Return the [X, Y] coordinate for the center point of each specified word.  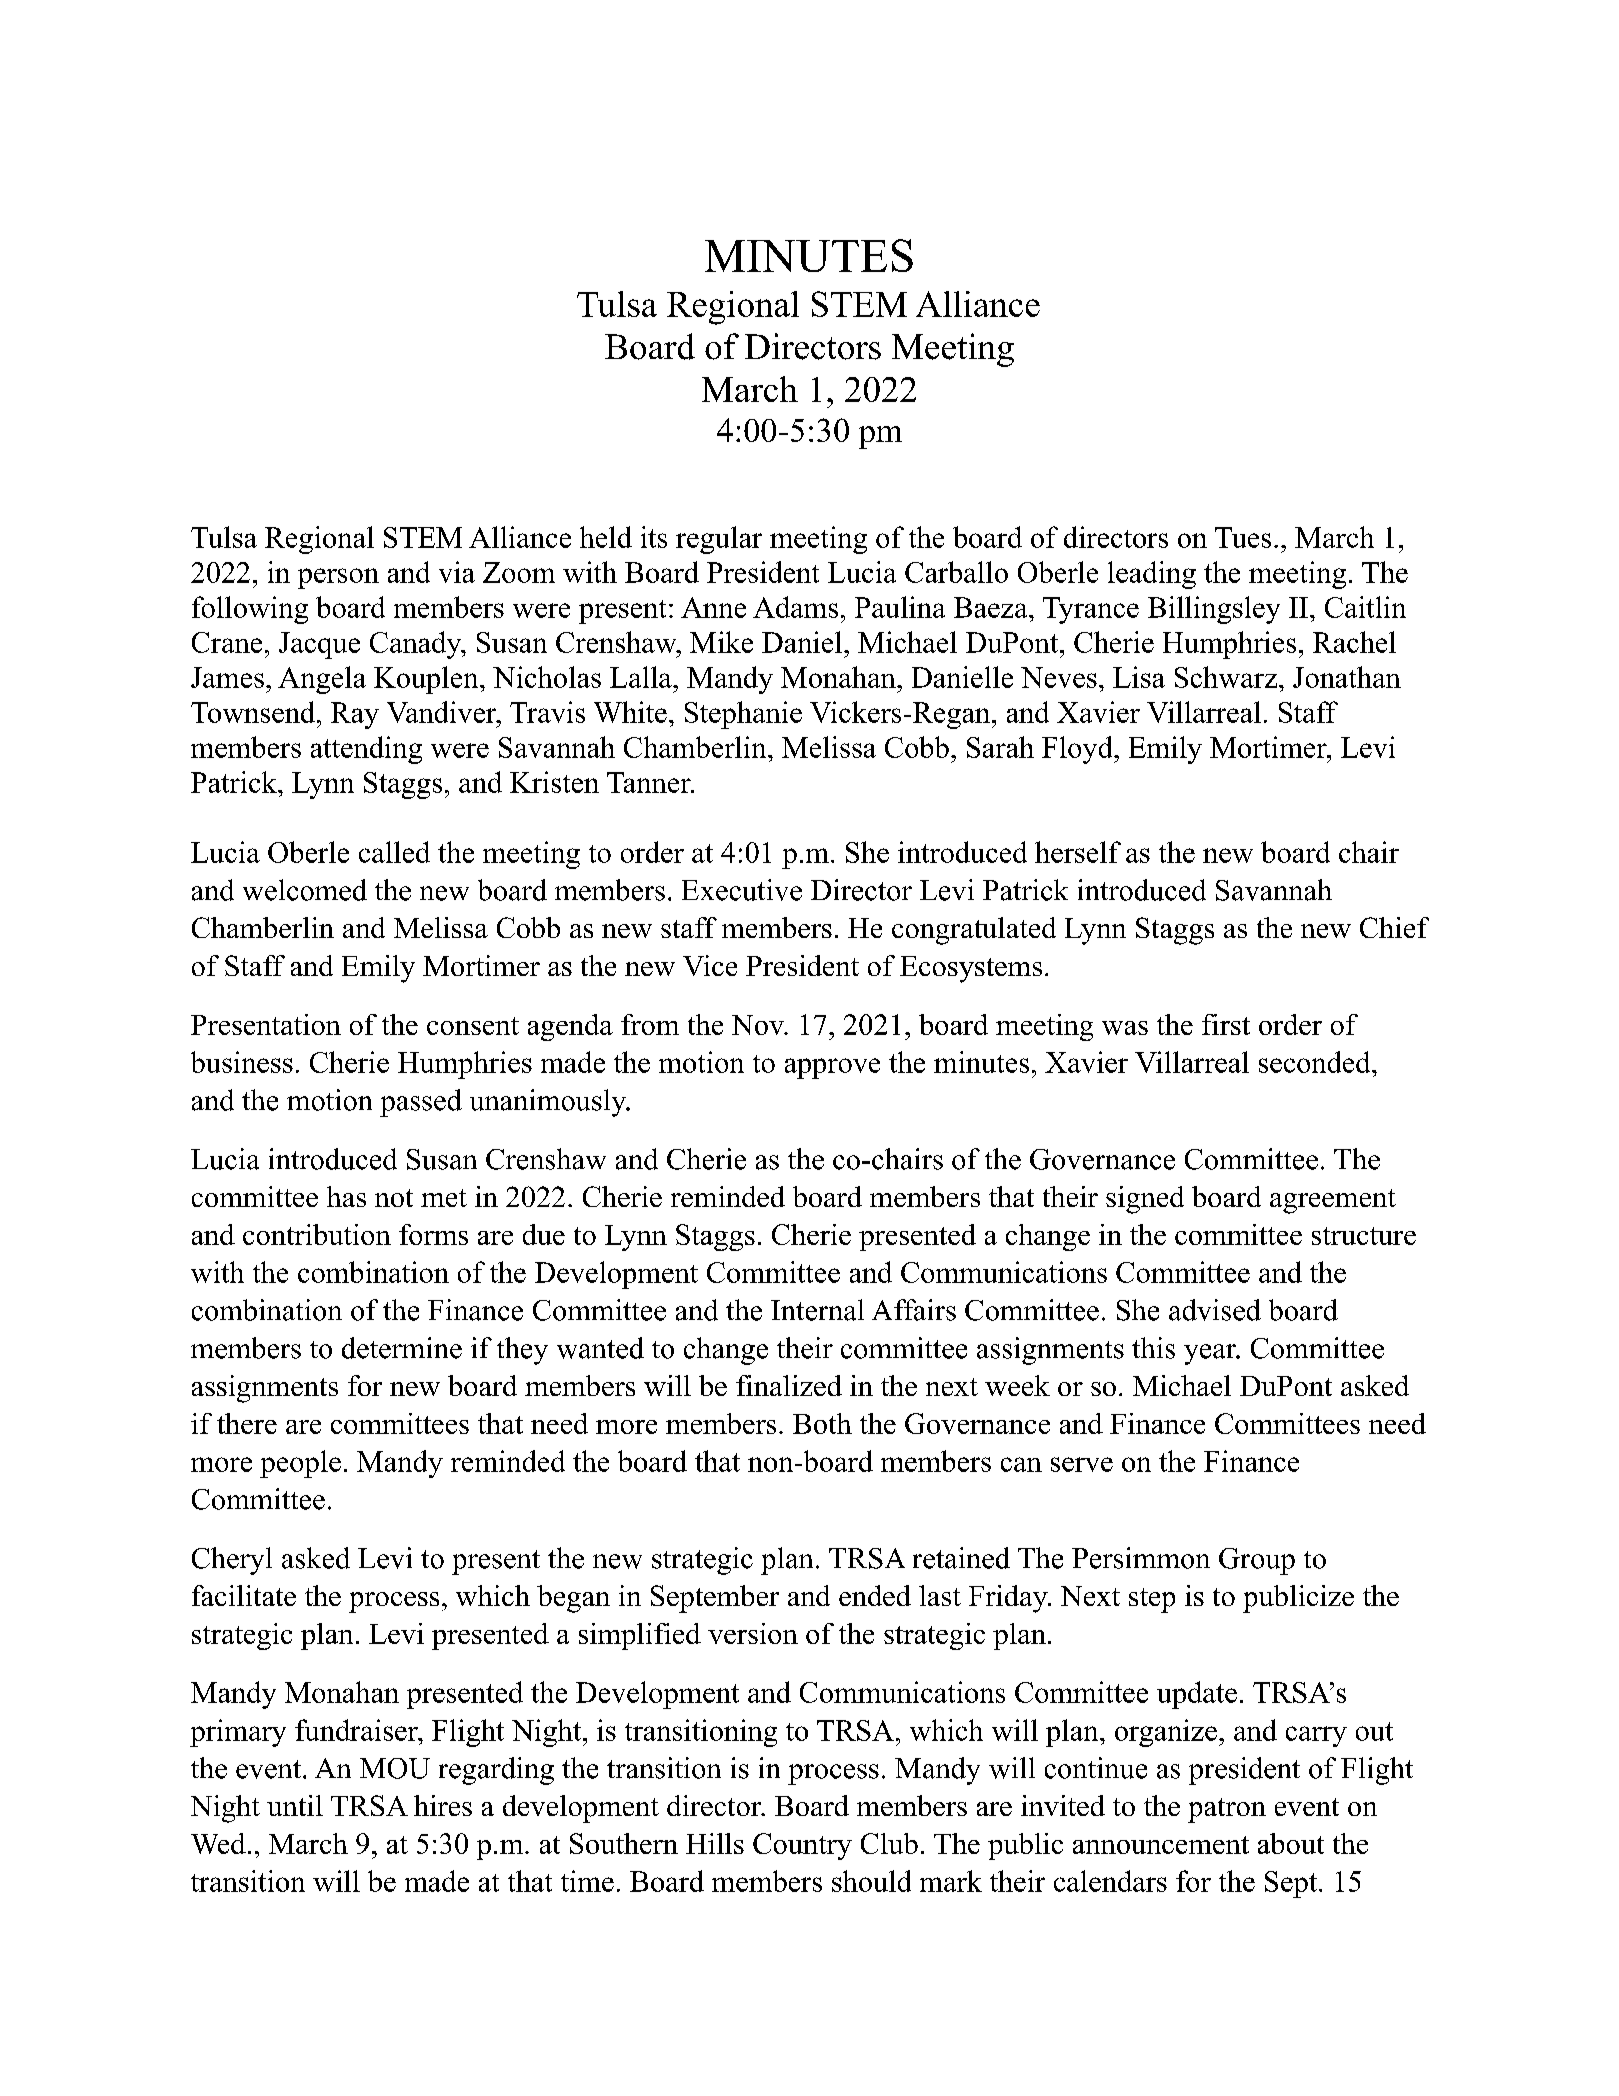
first [1226, 1024]
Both [822, 1423]
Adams [795, 607]
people [300, 1464]
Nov [759, 1025]
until [295, 1805]
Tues [1243, 537]
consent [473, 1026]
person [338, 578]
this [1153, 1348]
